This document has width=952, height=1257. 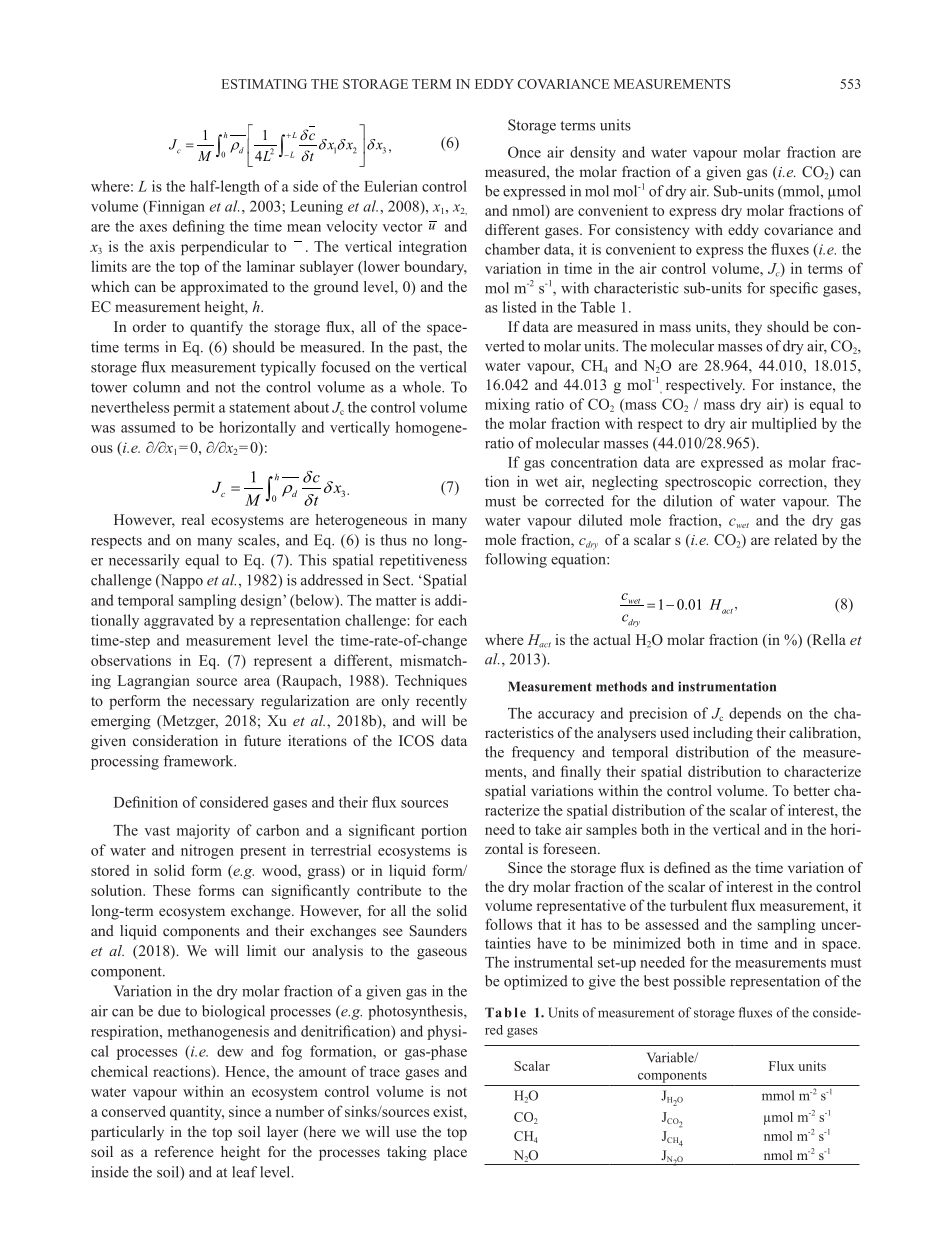 I want to click on each, so click(x=452, y=620).
